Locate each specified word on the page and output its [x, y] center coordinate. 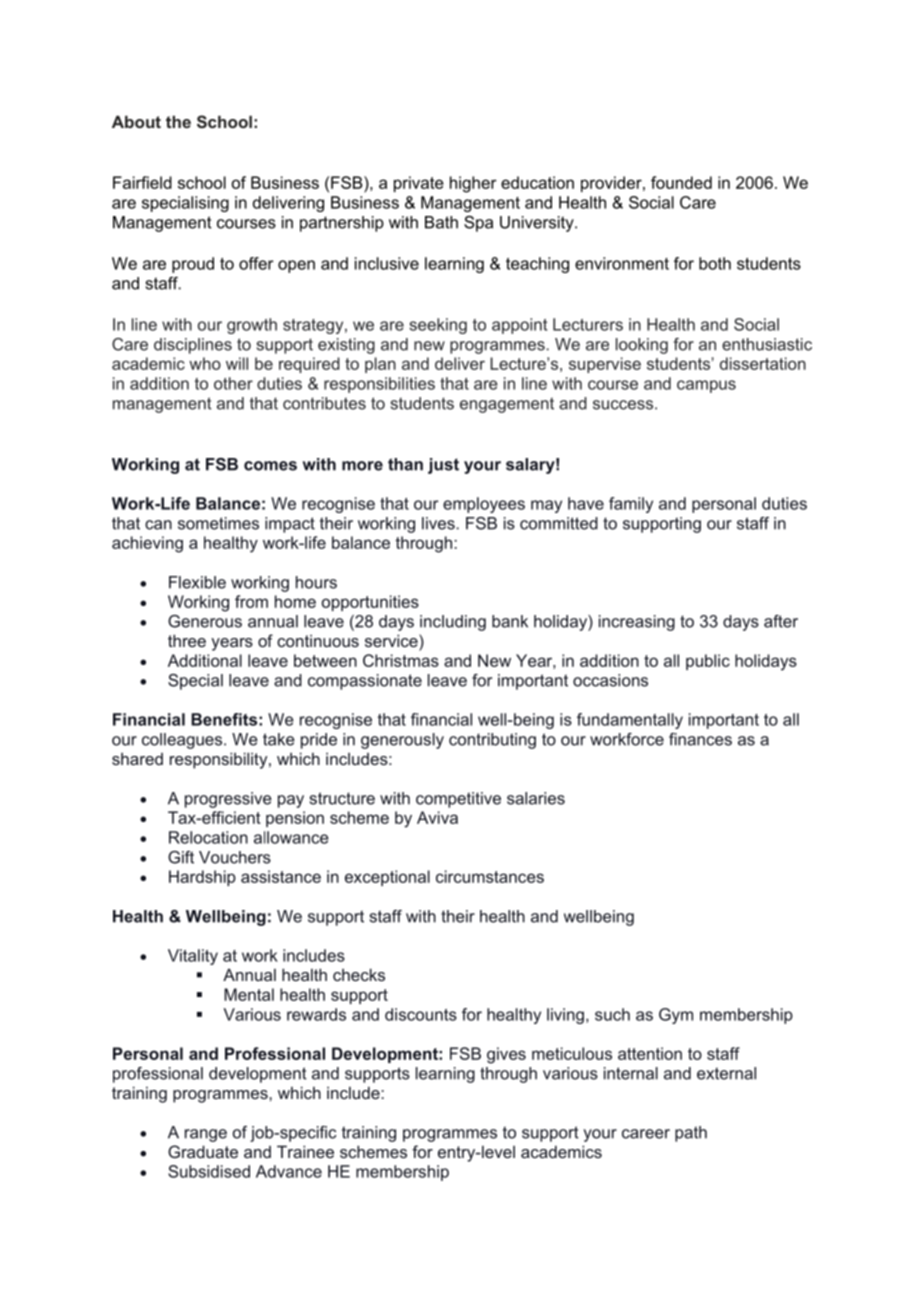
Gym [676, 1016]
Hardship [202, 878]
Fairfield [142, 182]
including [453, 623]
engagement [507, 405]
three [187, 640]
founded [681, 182]
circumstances [490, 876]
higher [473, 184]
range [206, 1135]
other [233, 383]
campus [706, 386]
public [708, 662]
